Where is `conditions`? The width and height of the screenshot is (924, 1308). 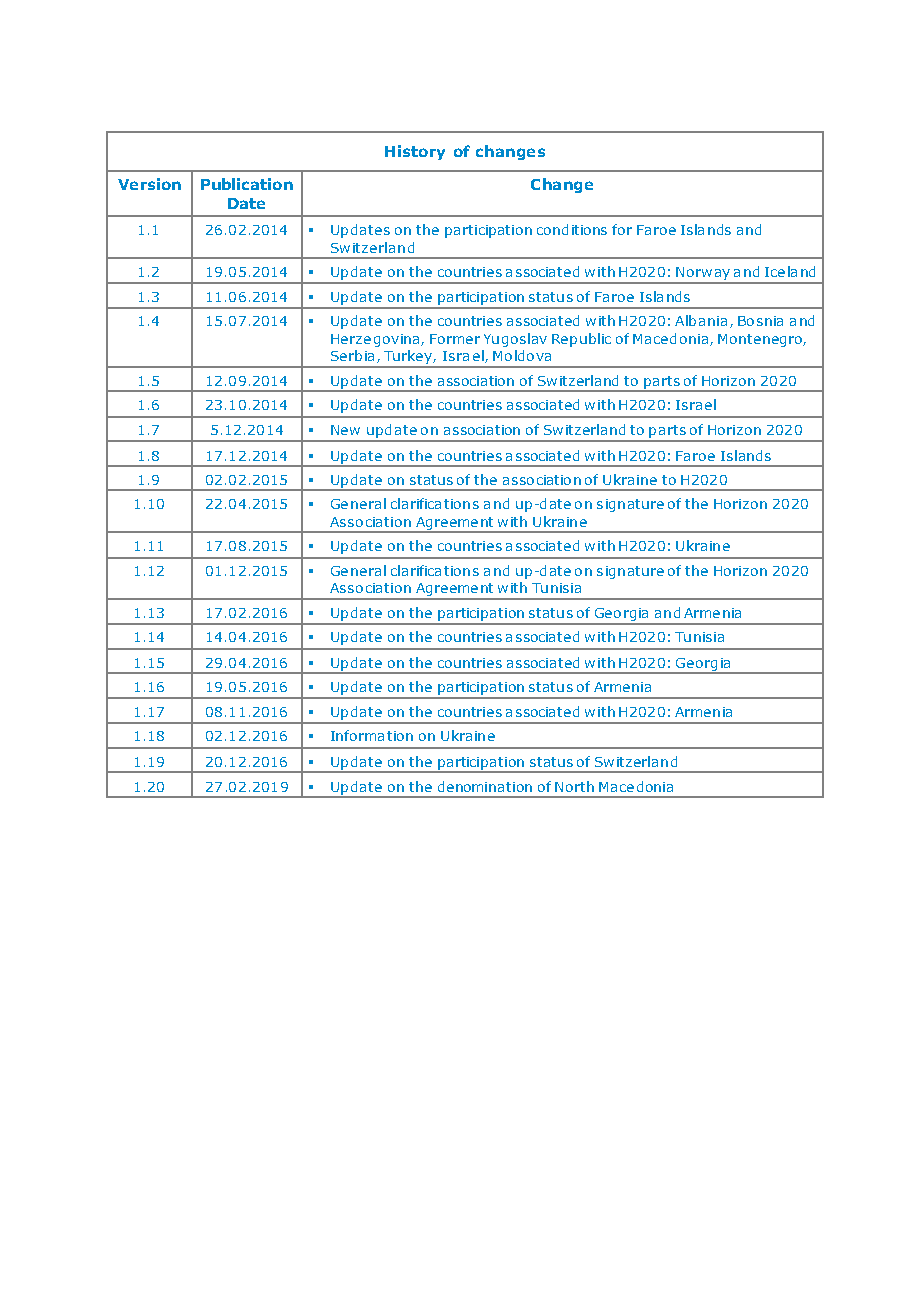 conditions is located at coordinates (572, 229).
